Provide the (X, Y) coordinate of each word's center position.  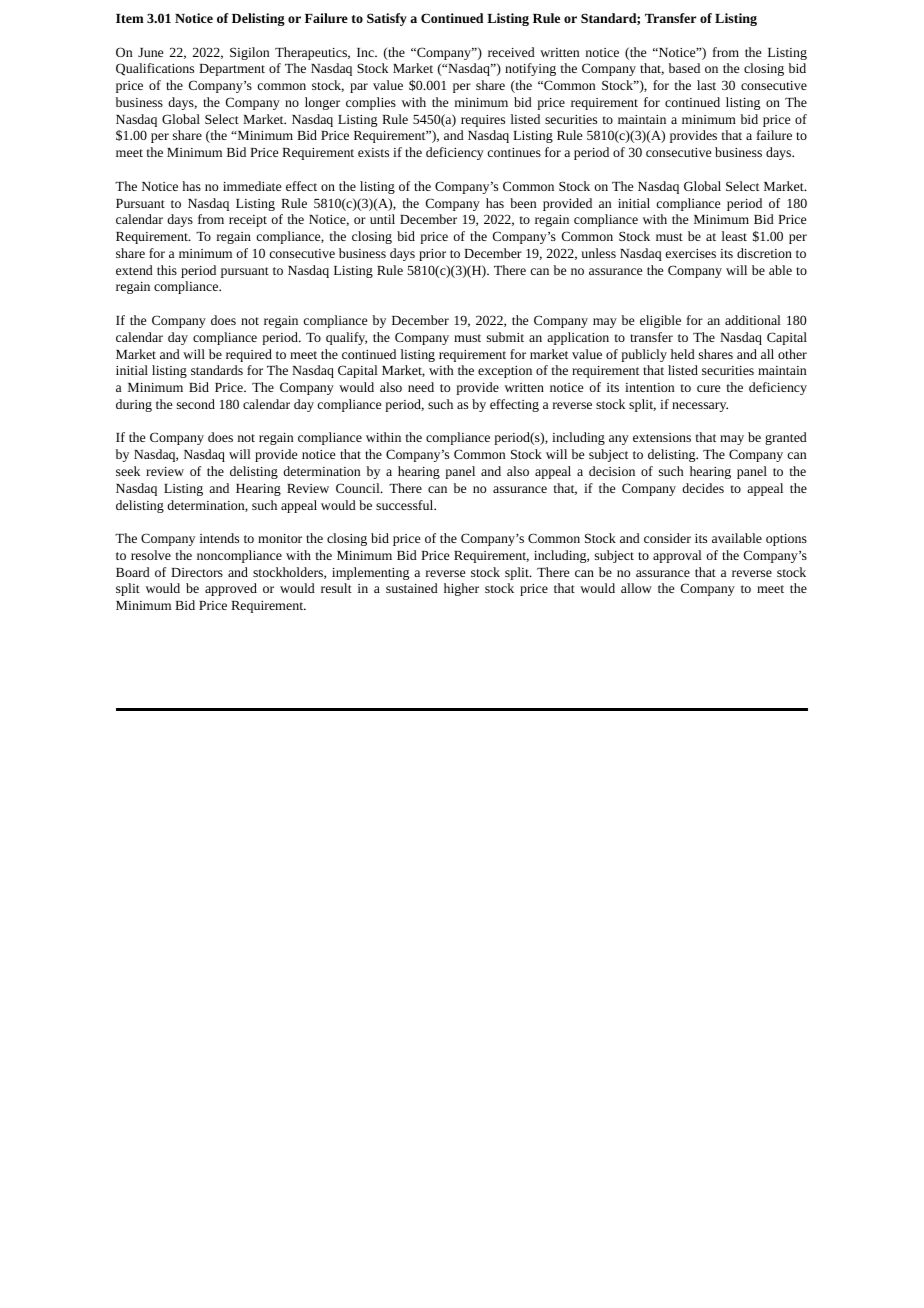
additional (753, 320)
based (684, 68)
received (511, 52)
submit (505, 337)
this (167, 270)
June (150, 52)
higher (461, 589)
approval (677, 556)
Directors (197, 572)
